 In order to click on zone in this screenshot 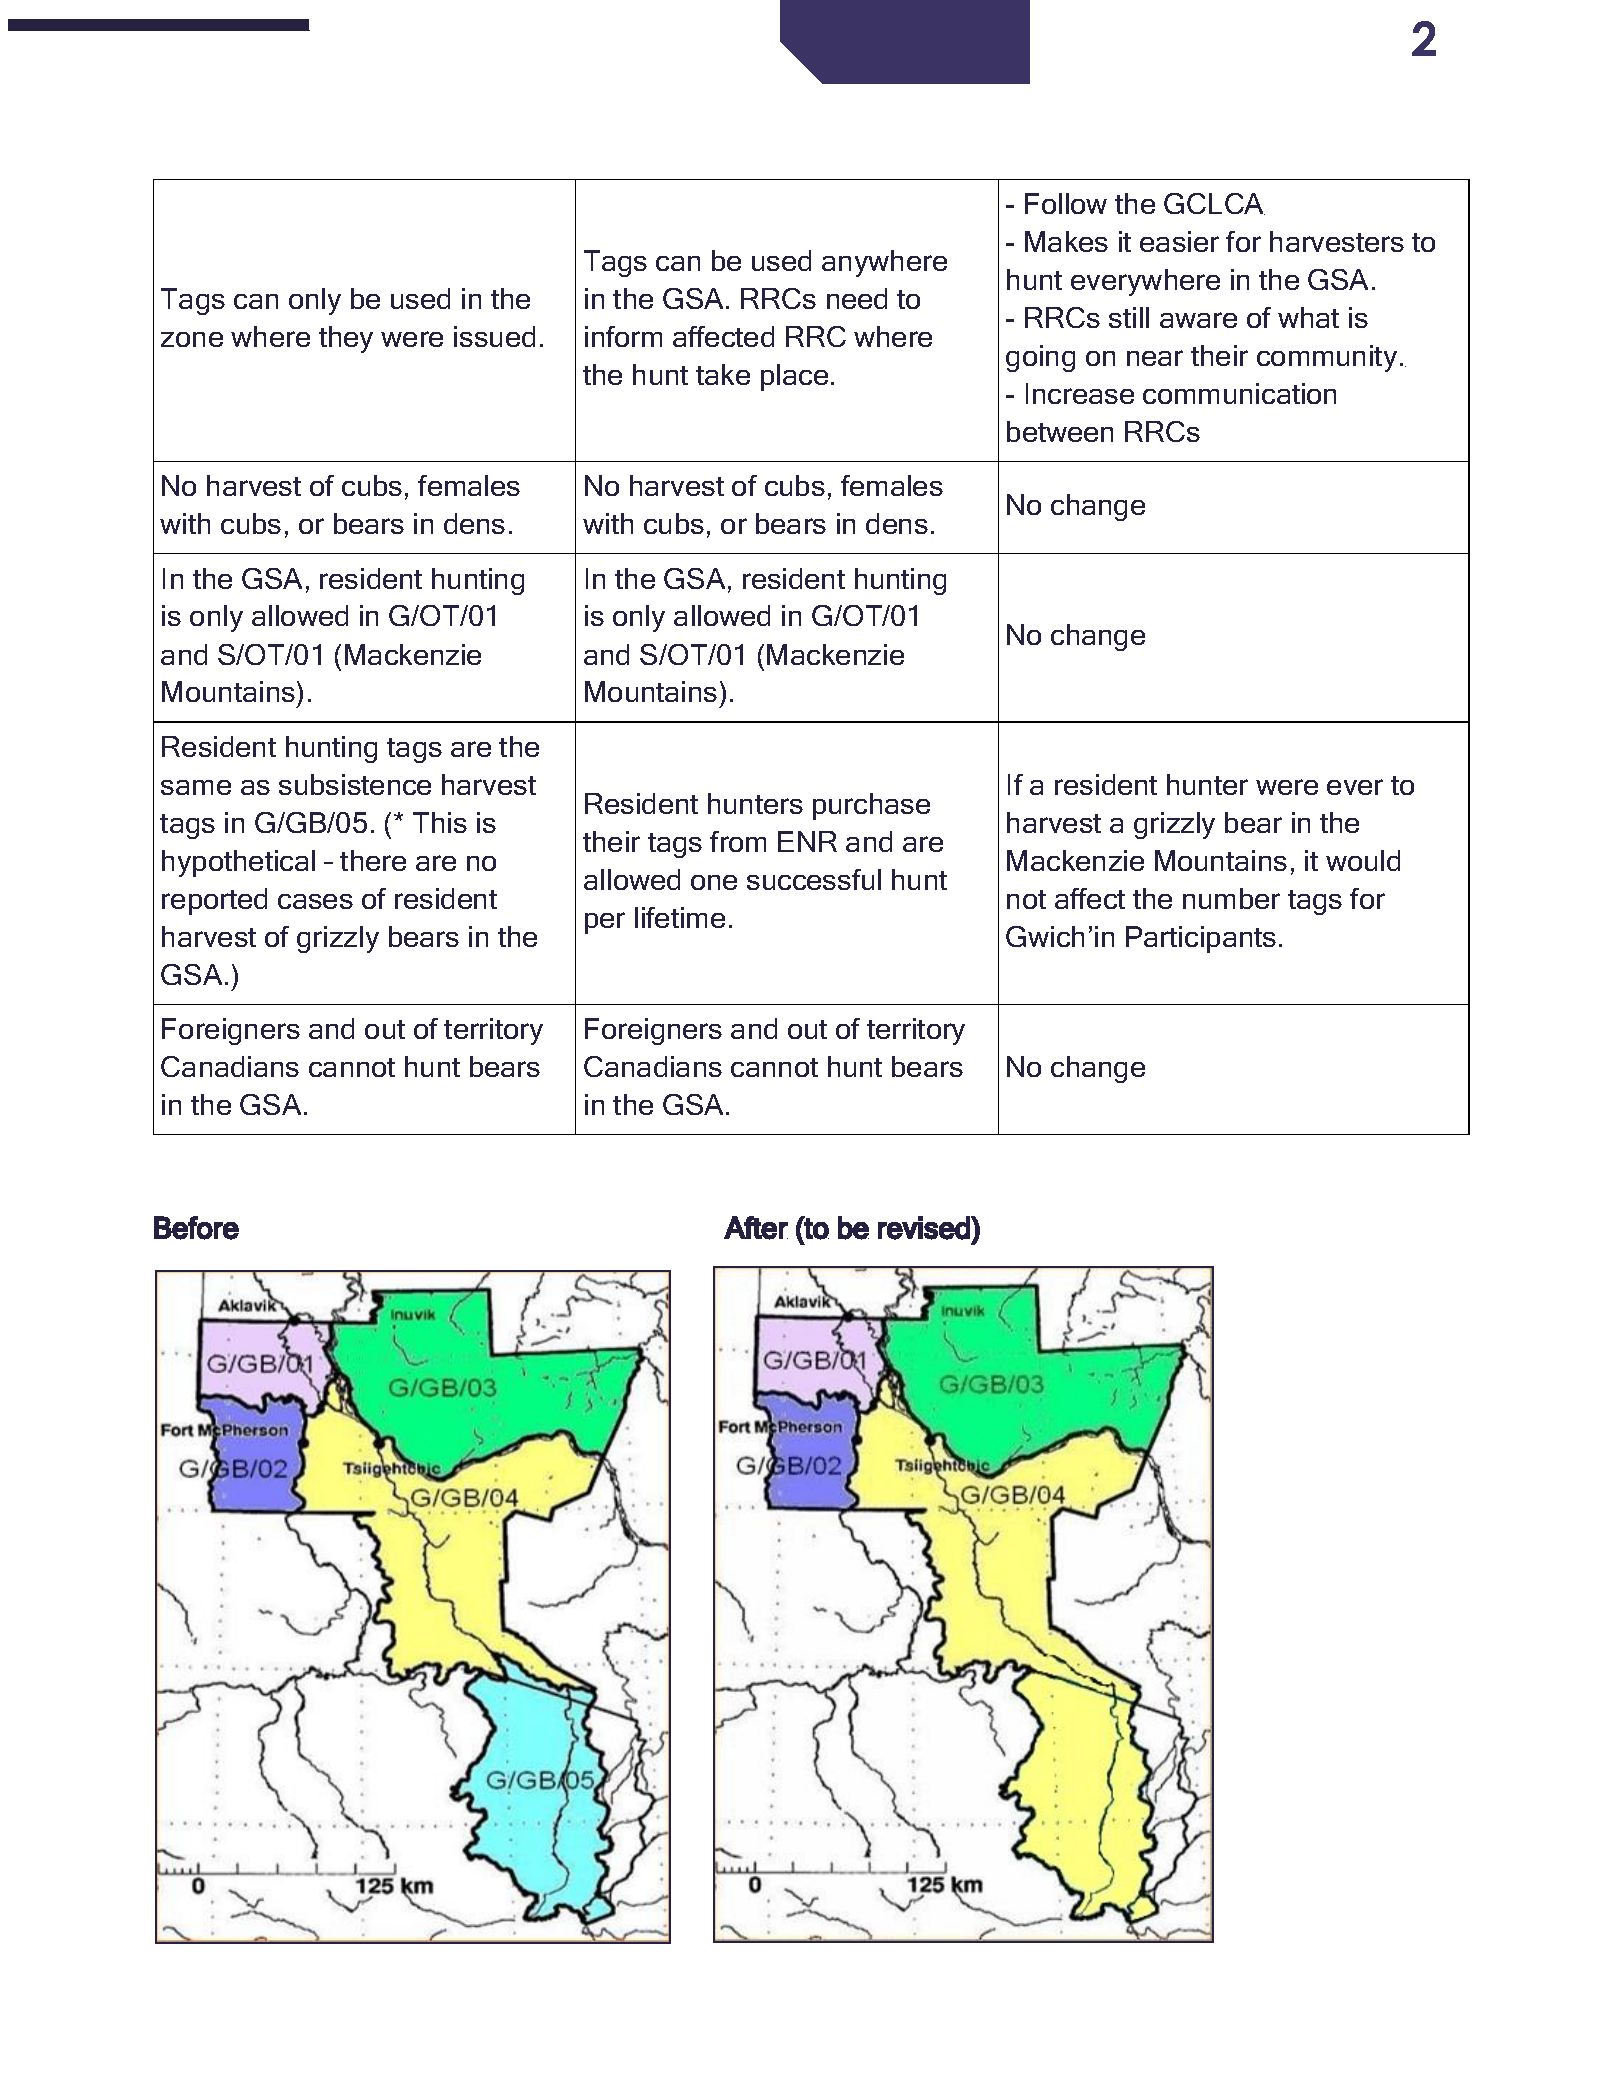, I will do `click(192, 339)`.
